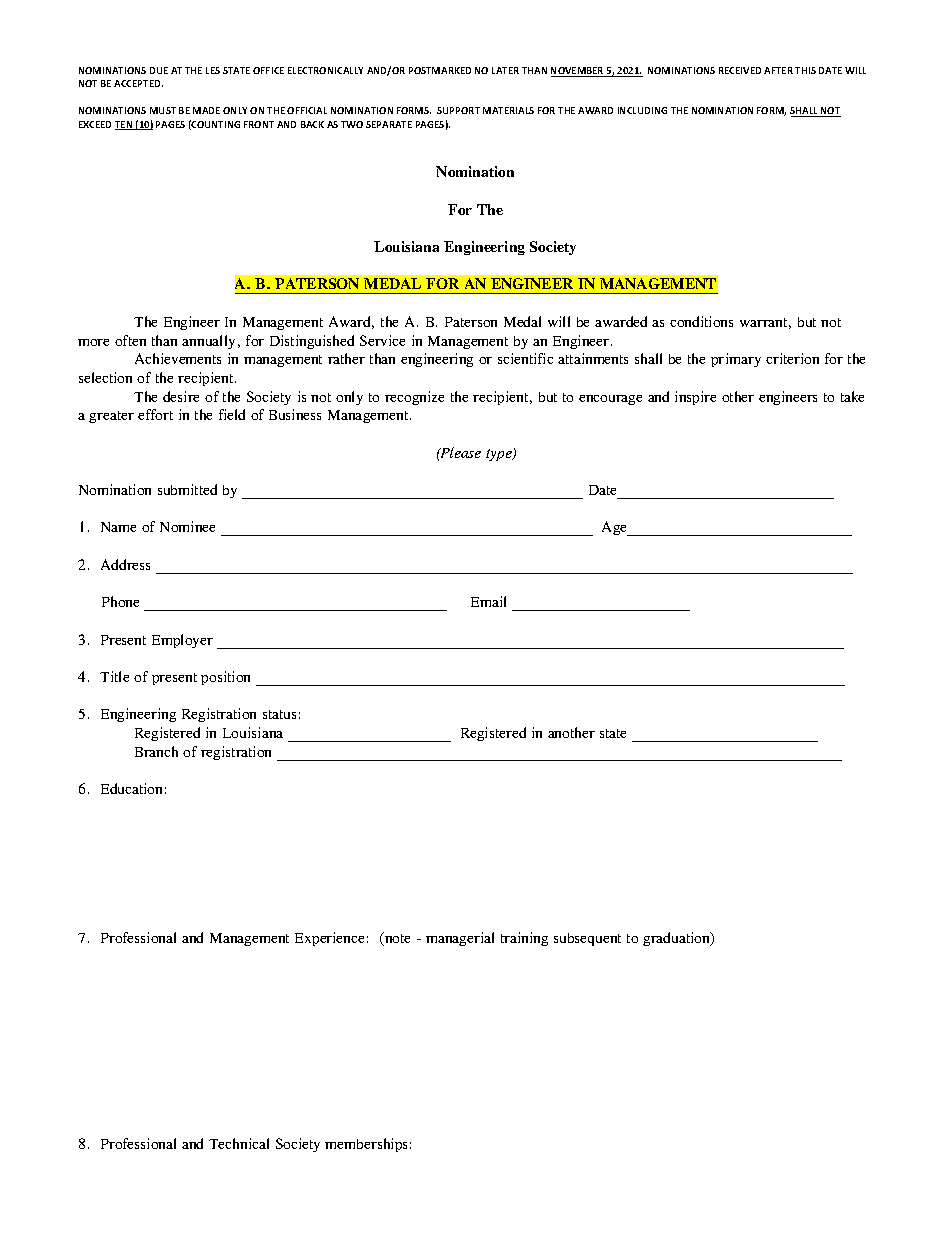 The width and height of the screenshot is (952, 1233). I want to click on SUPPORT, so click(458, 110).
